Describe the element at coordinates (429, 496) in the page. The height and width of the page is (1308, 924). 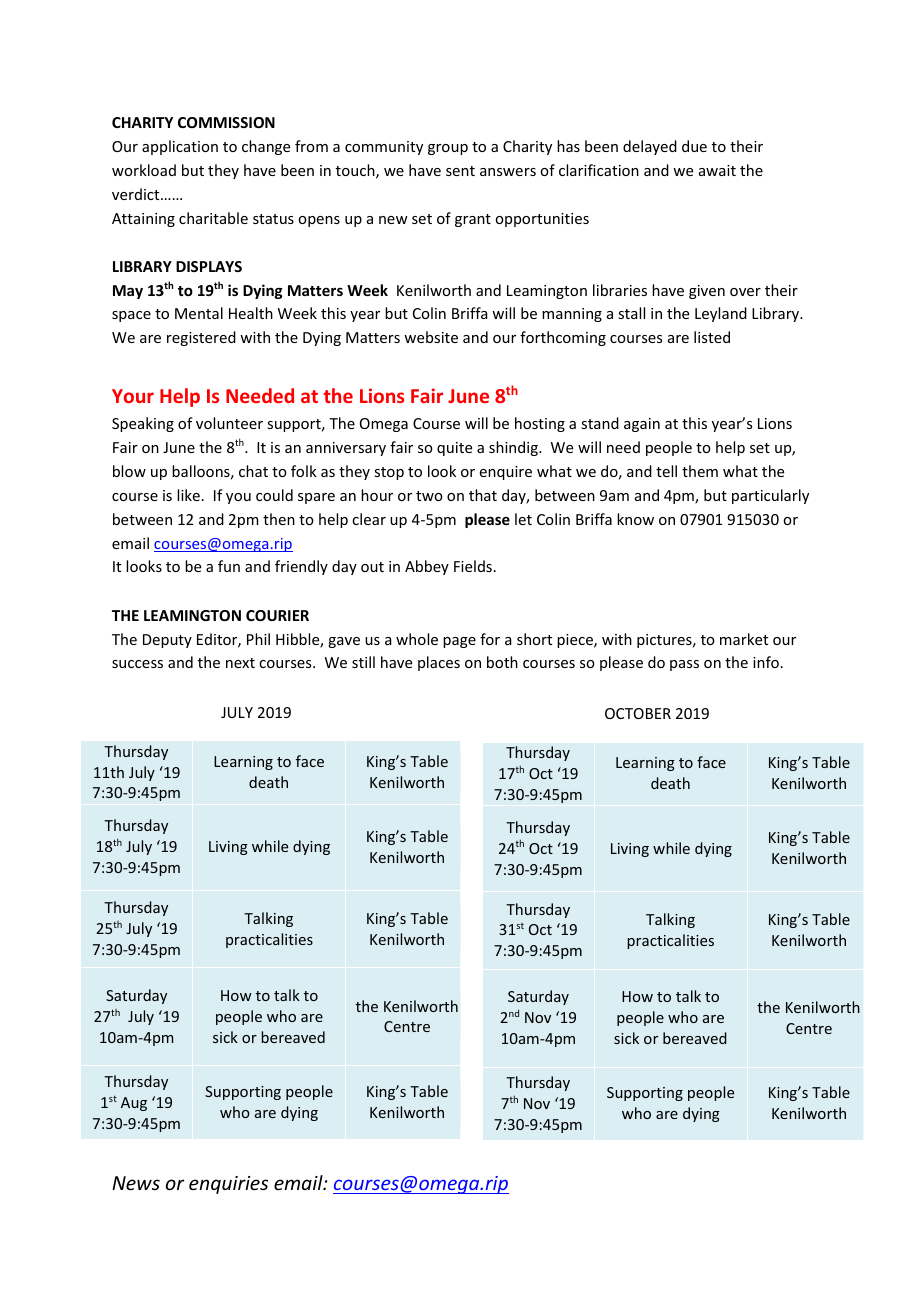
I see `two` at that location.
